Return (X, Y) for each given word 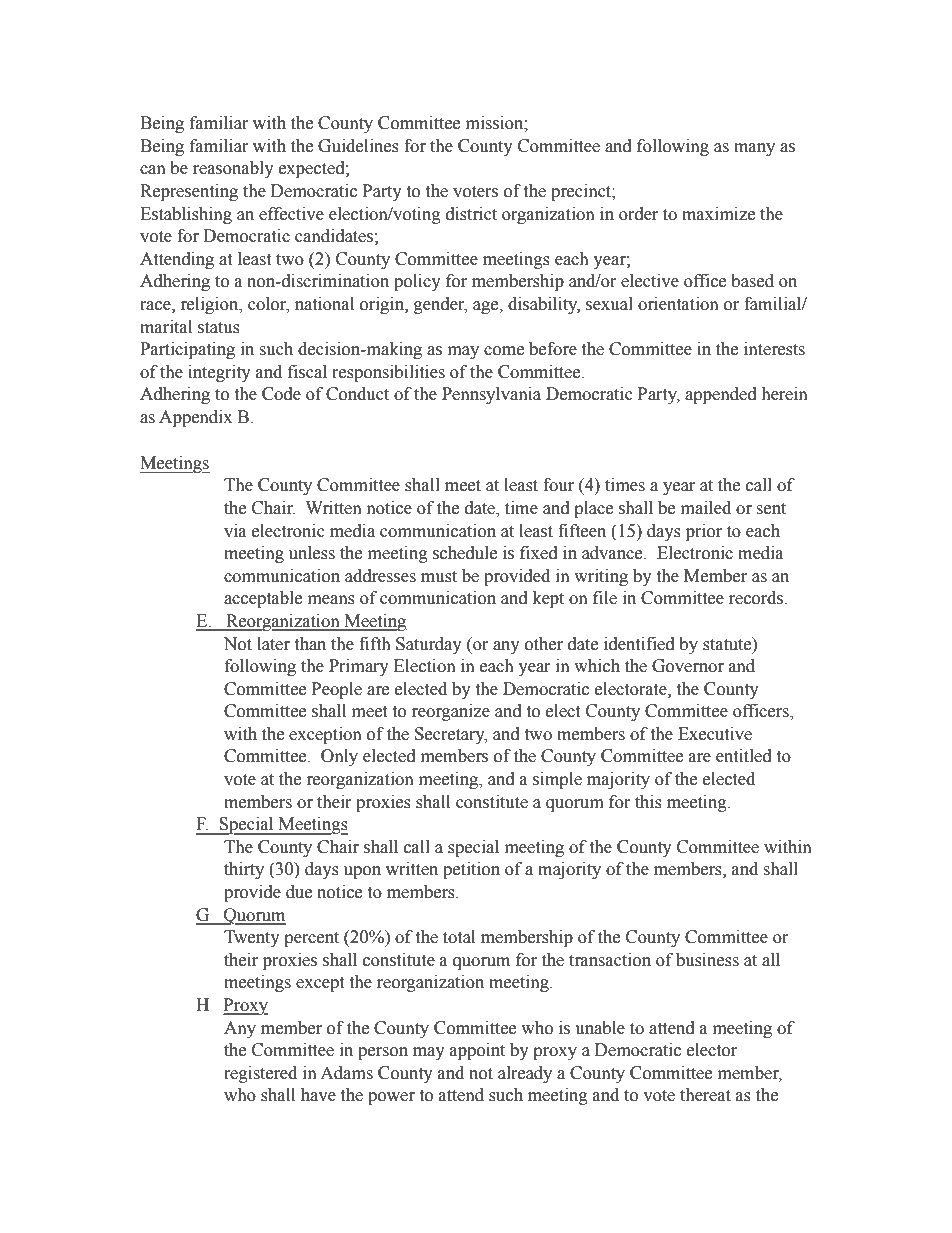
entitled (744, 756)
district (471, 214)
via (235, 531)
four (558, 485)
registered (260, 1074)
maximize (718, 214)
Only (339, 757)
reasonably (233, 169)
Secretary (451, 735)
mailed (706, 508)
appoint (477, 1051)
